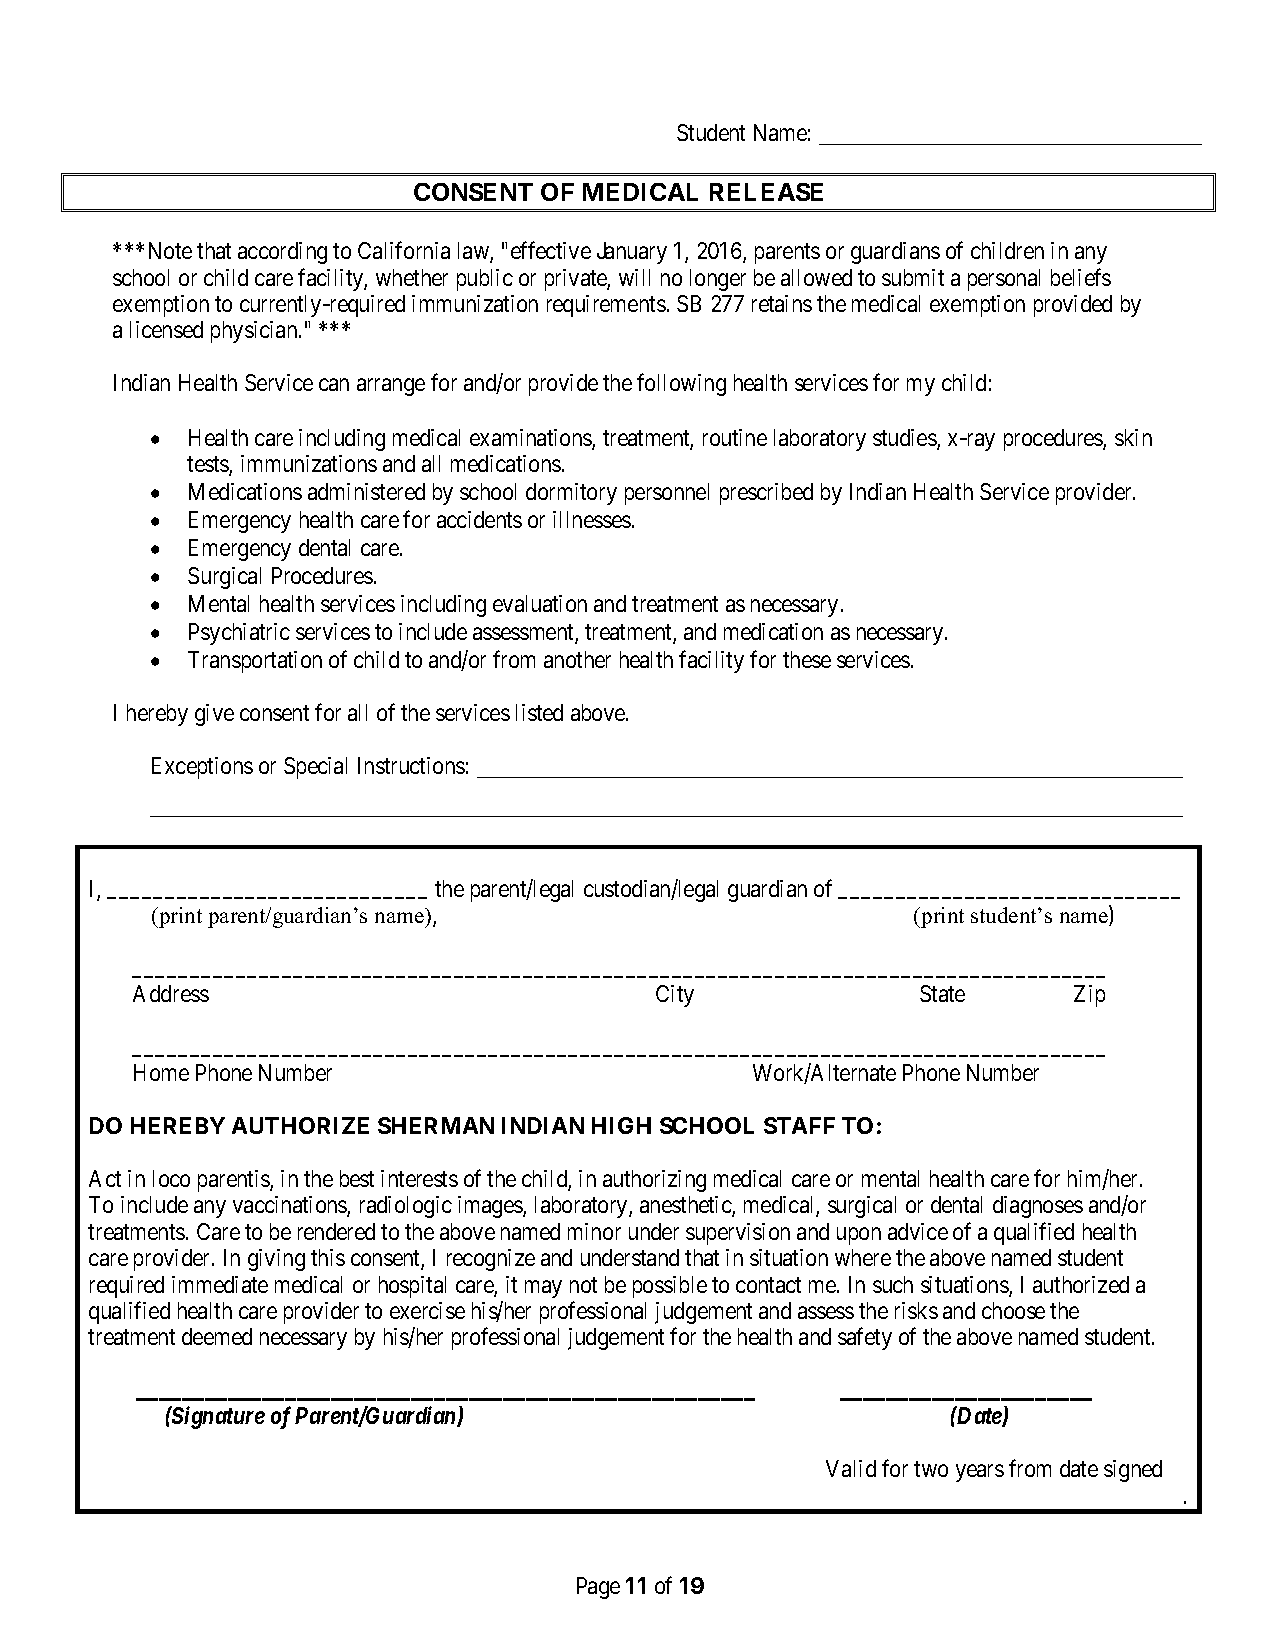 The image size is (1277, 1652). Describe the element at coordinates (282, 253) in the screenshot. I see `according` at that location.
